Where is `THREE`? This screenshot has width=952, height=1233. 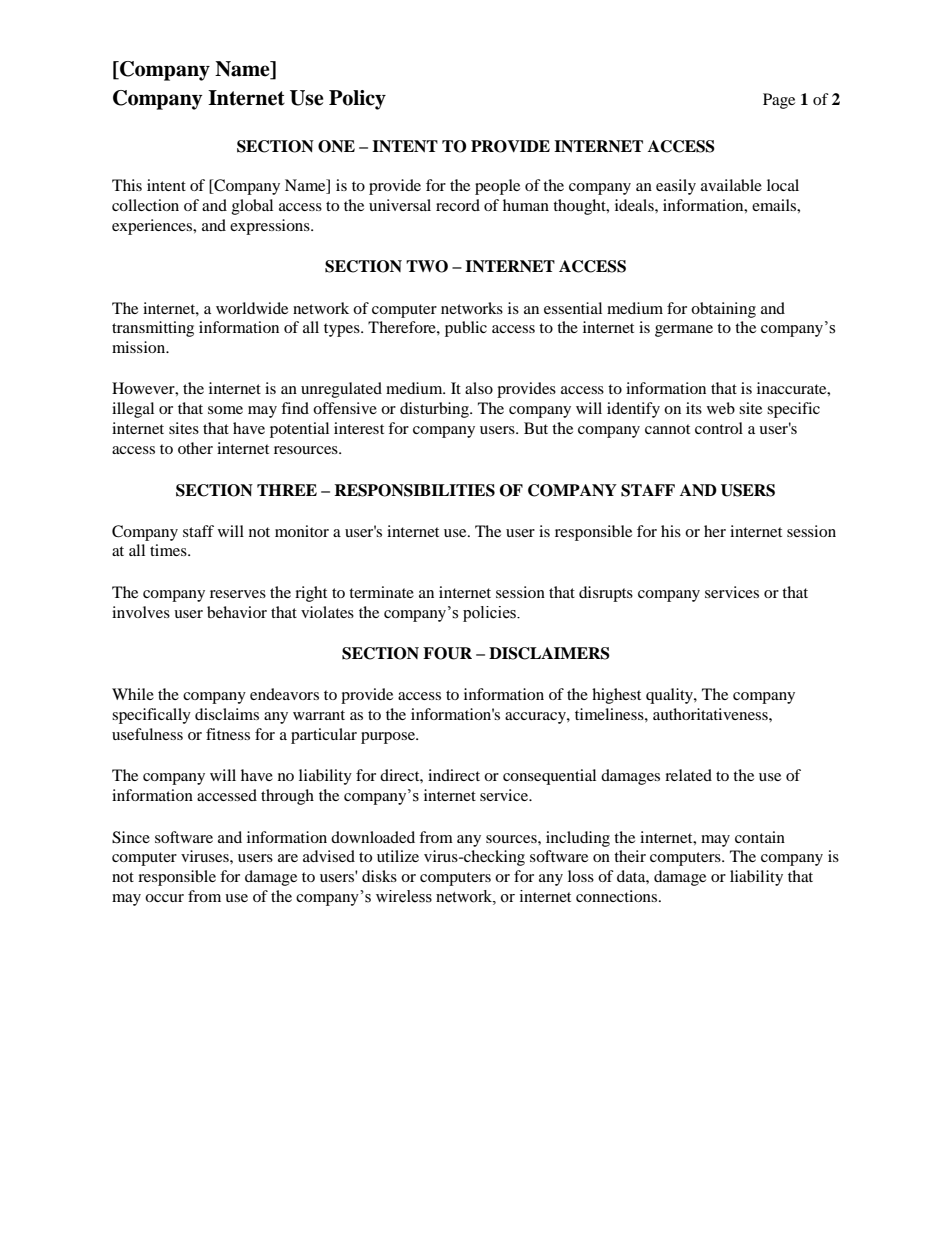 THREE is located at coordinates (287, 490).
